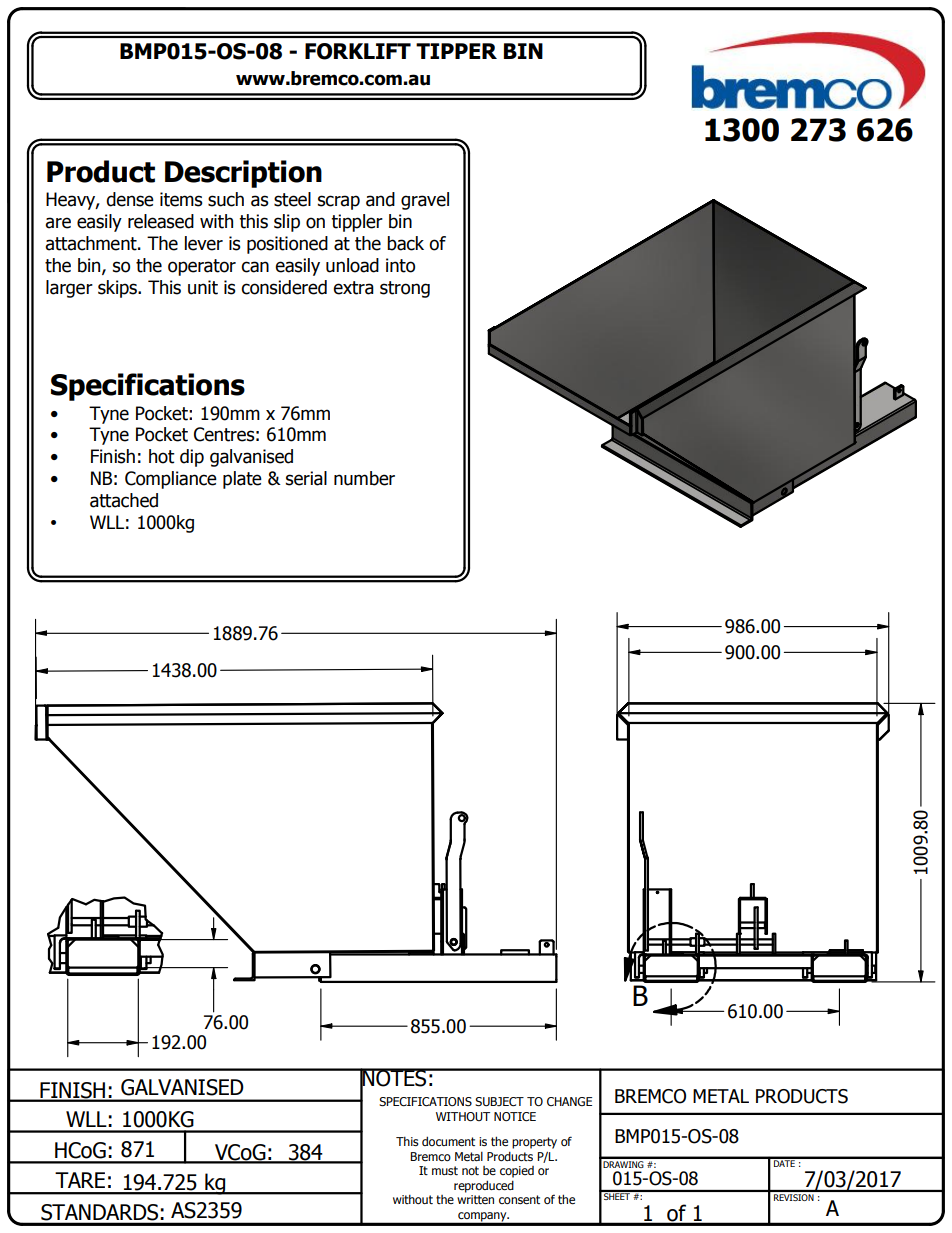 This page has height=1233, width=952. Describe the element at coordinates (306, 478) in the page. I see `serial` at that location.
